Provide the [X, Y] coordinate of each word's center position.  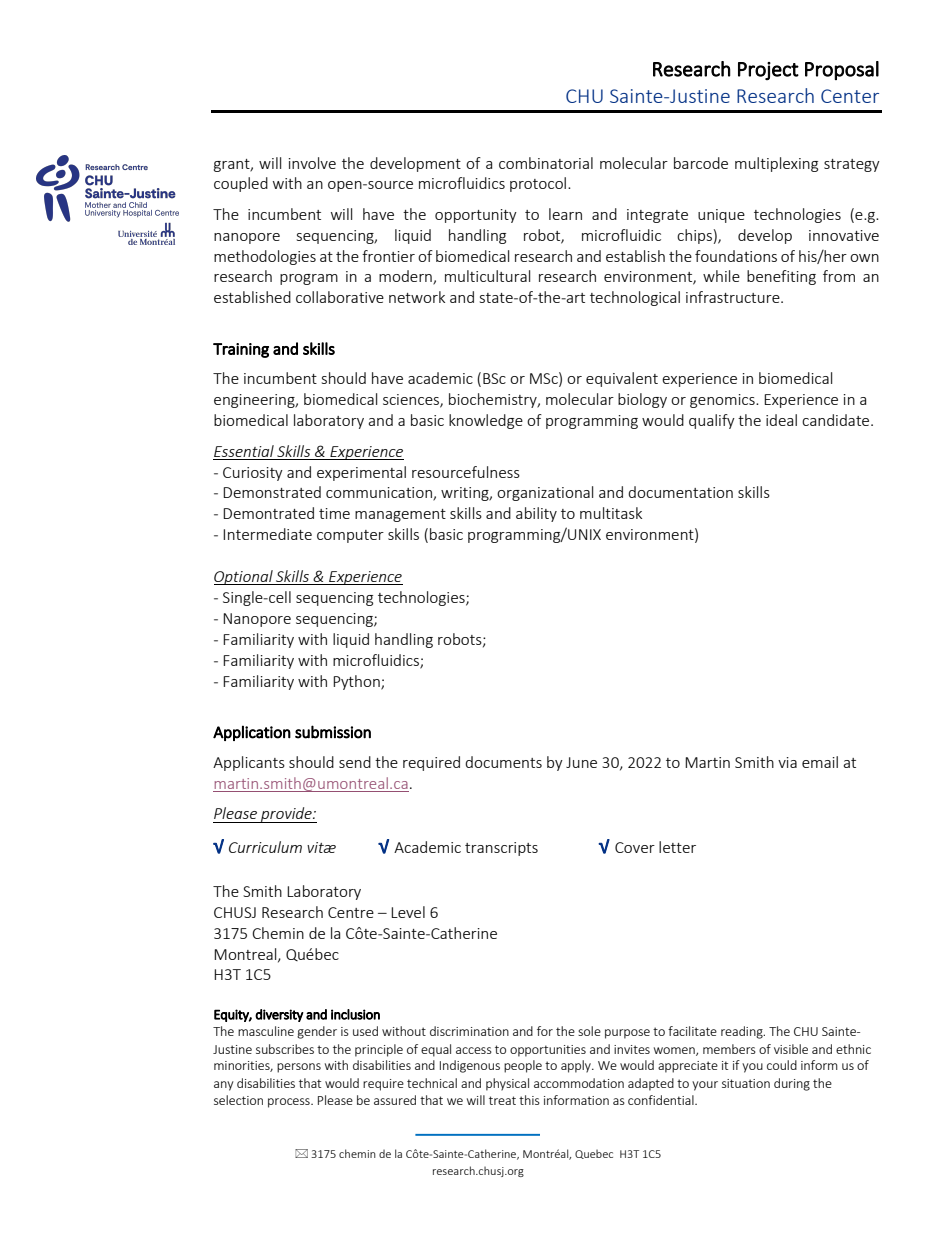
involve [312, 163]
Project [768, 71]
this [529, 1100]
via [787, 762]
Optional [244, 577]
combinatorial [546, 163]
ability [536, 514]
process [290, 1103]
